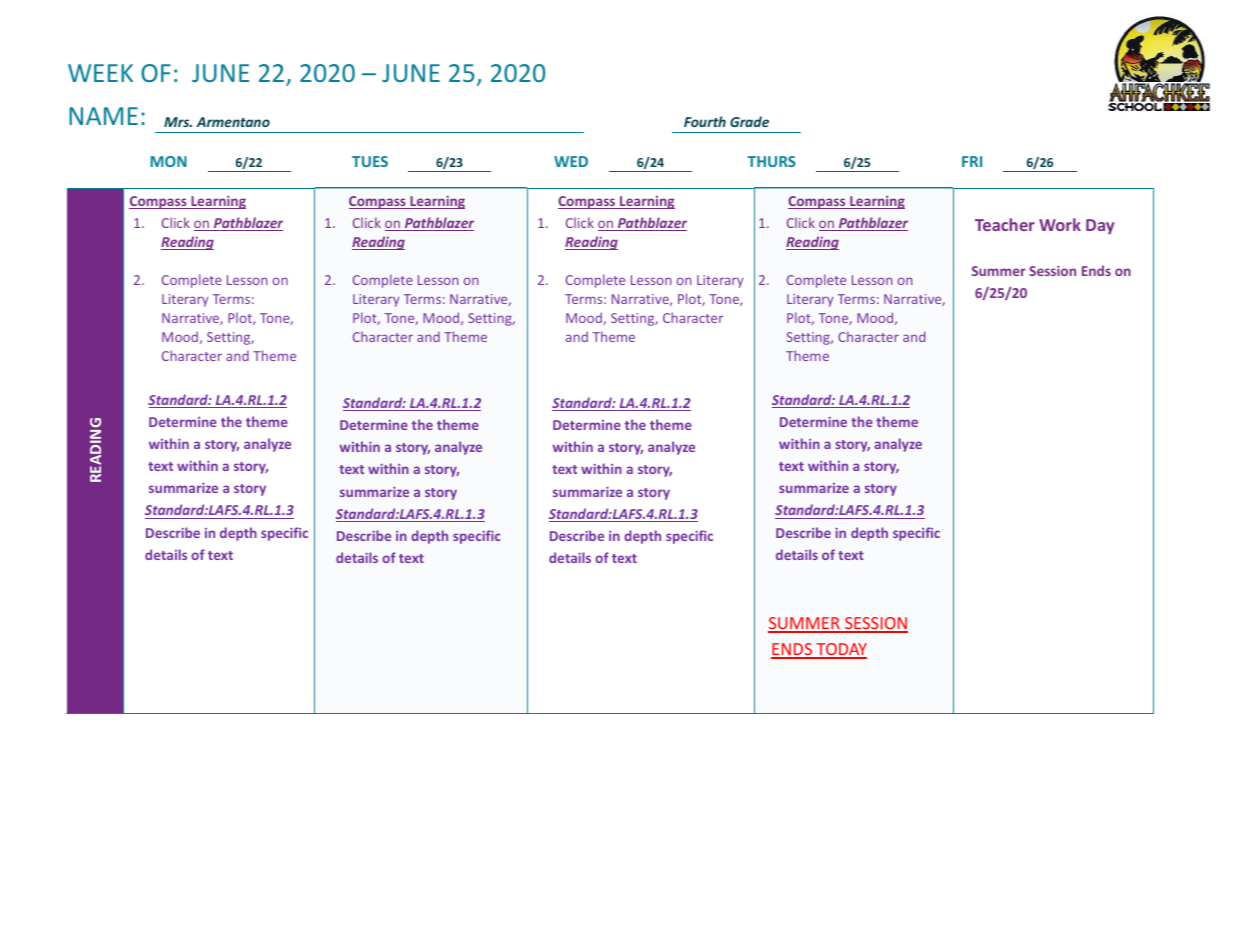  I want to click on Mrs, so click(178, 122).
